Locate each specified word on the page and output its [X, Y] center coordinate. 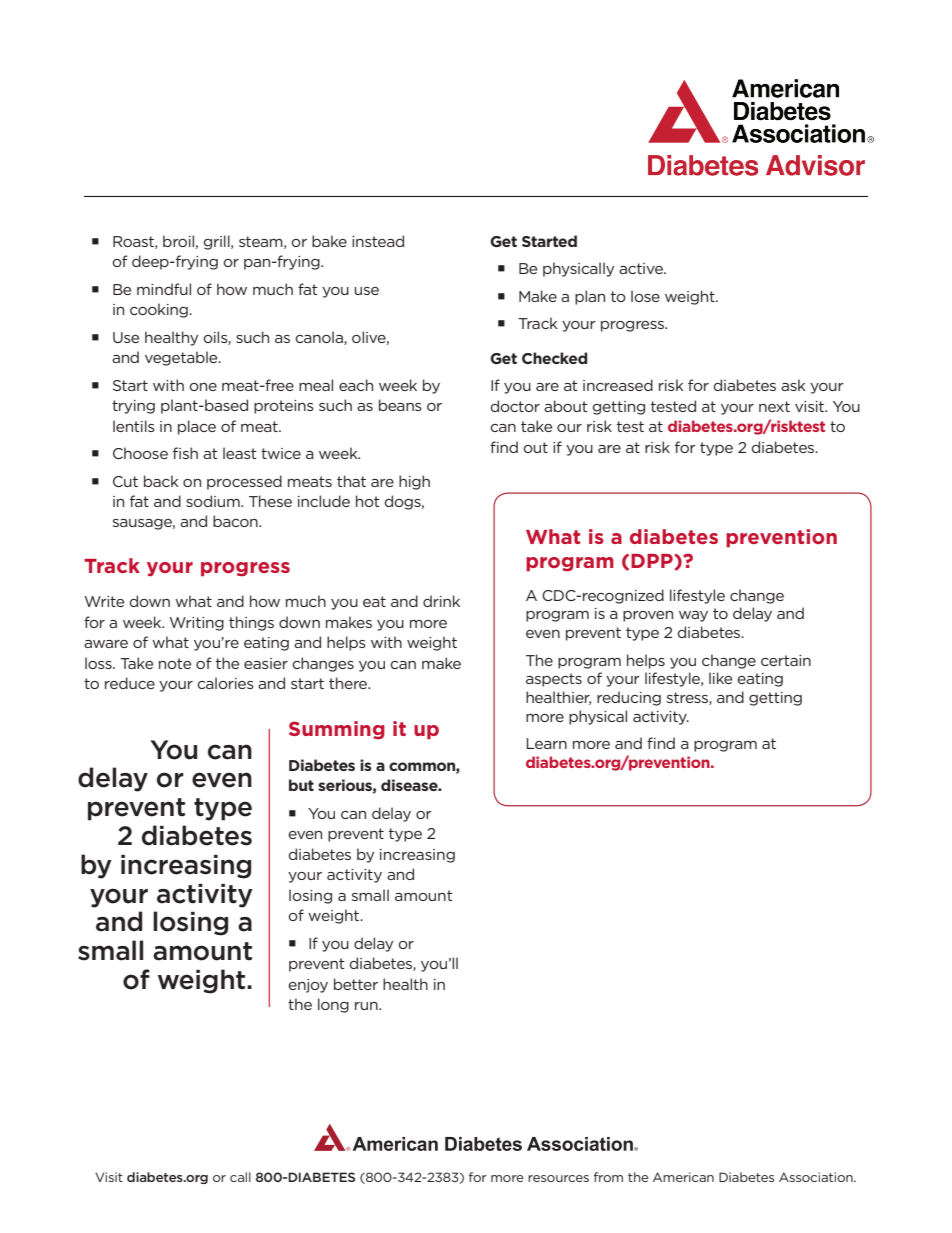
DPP [653, 561]
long [333, 1005]
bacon [236, 521]
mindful [164, 289]
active [642, 268]
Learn [546, 743]
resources [558, 1178]
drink [441, 601]
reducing [629, 698]
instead [378, 241]
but [301, 785]
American [683, 1177]
